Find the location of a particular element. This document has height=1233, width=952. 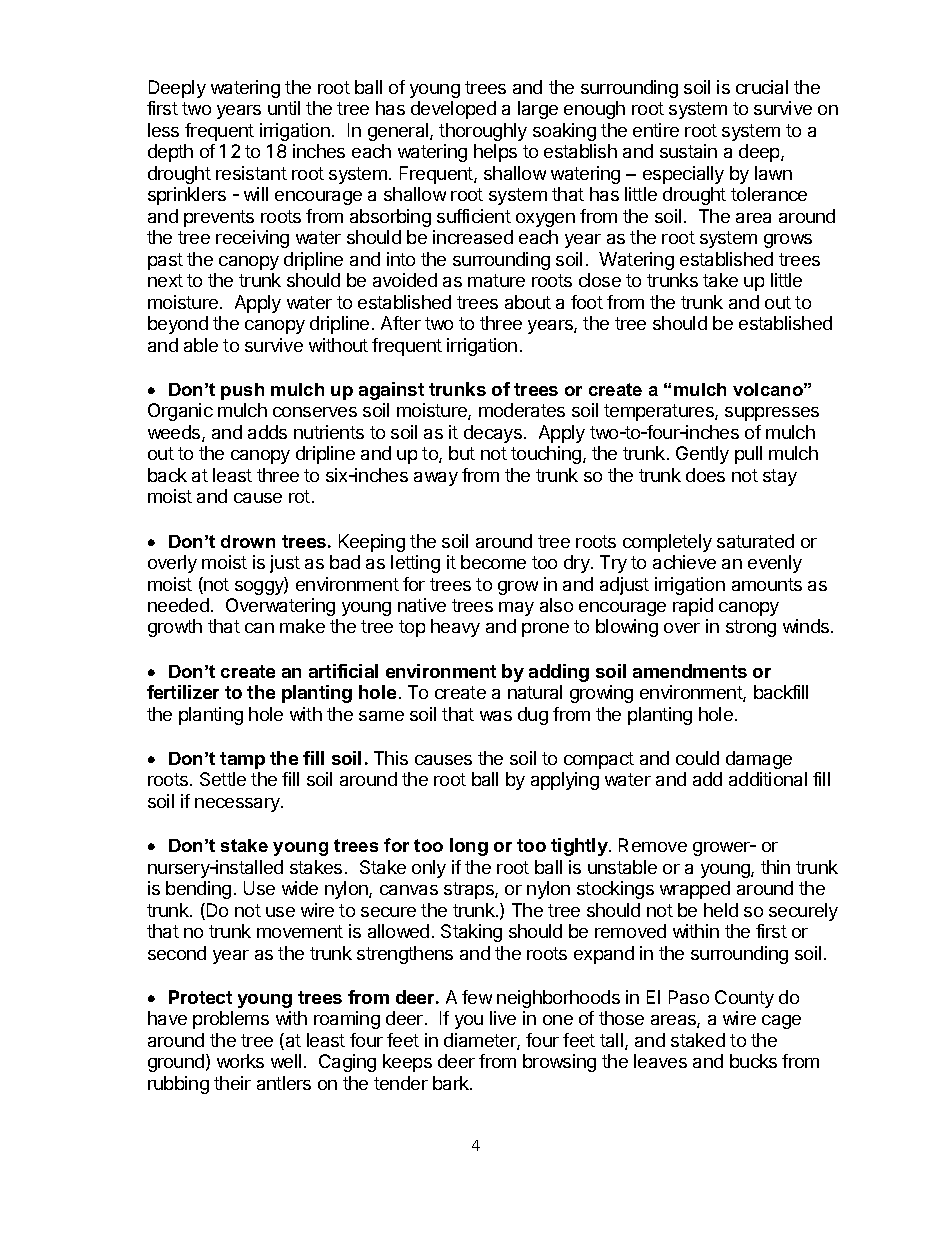

thoroughly is located at coordinates (483, 132).
